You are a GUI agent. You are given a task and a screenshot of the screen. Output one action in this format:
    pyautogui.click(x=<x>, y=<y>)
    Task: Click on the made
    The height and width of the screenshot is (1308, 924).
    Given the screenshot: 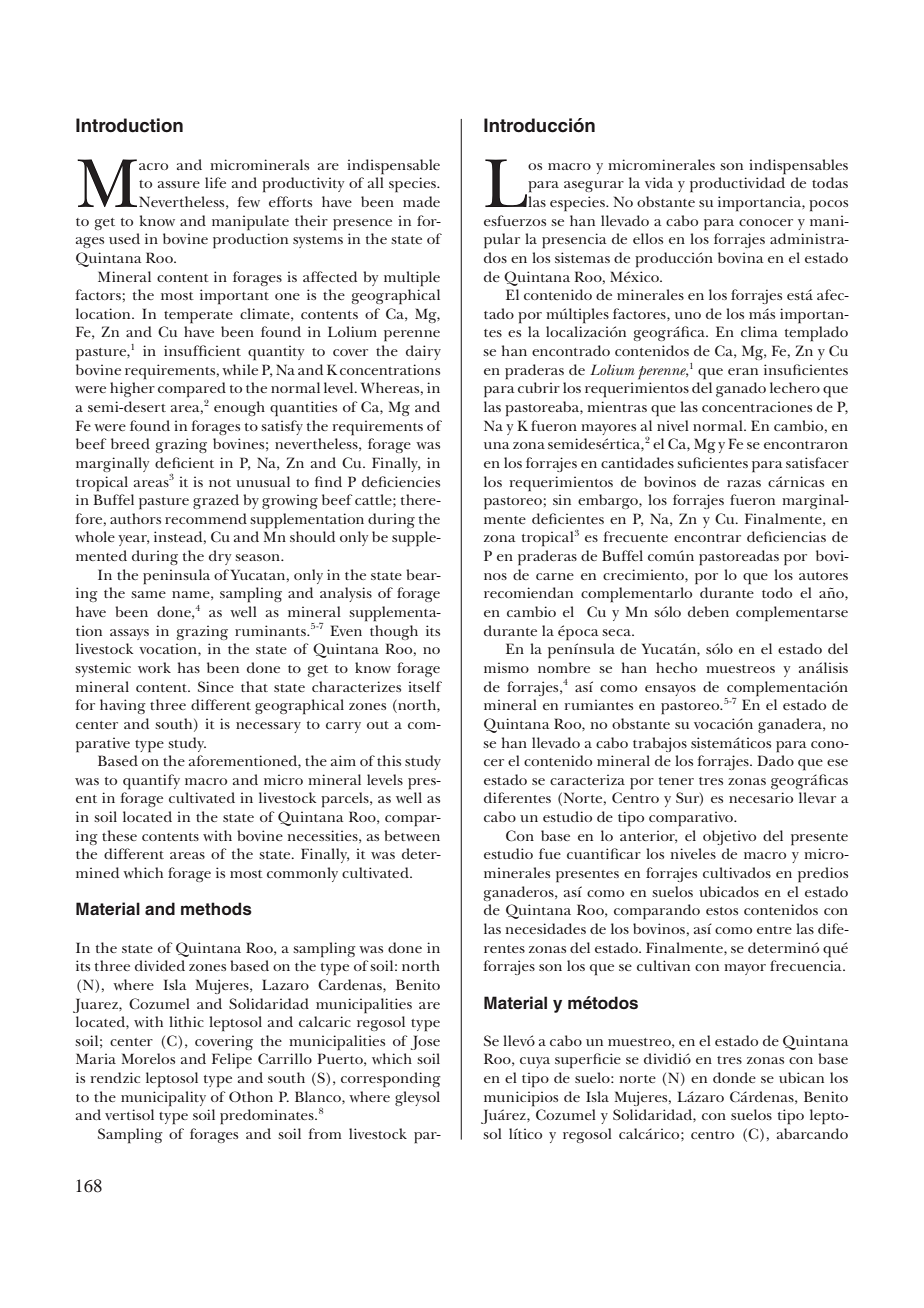 What is the action you would take?
    pyautogui.click(x=421, y=201)
